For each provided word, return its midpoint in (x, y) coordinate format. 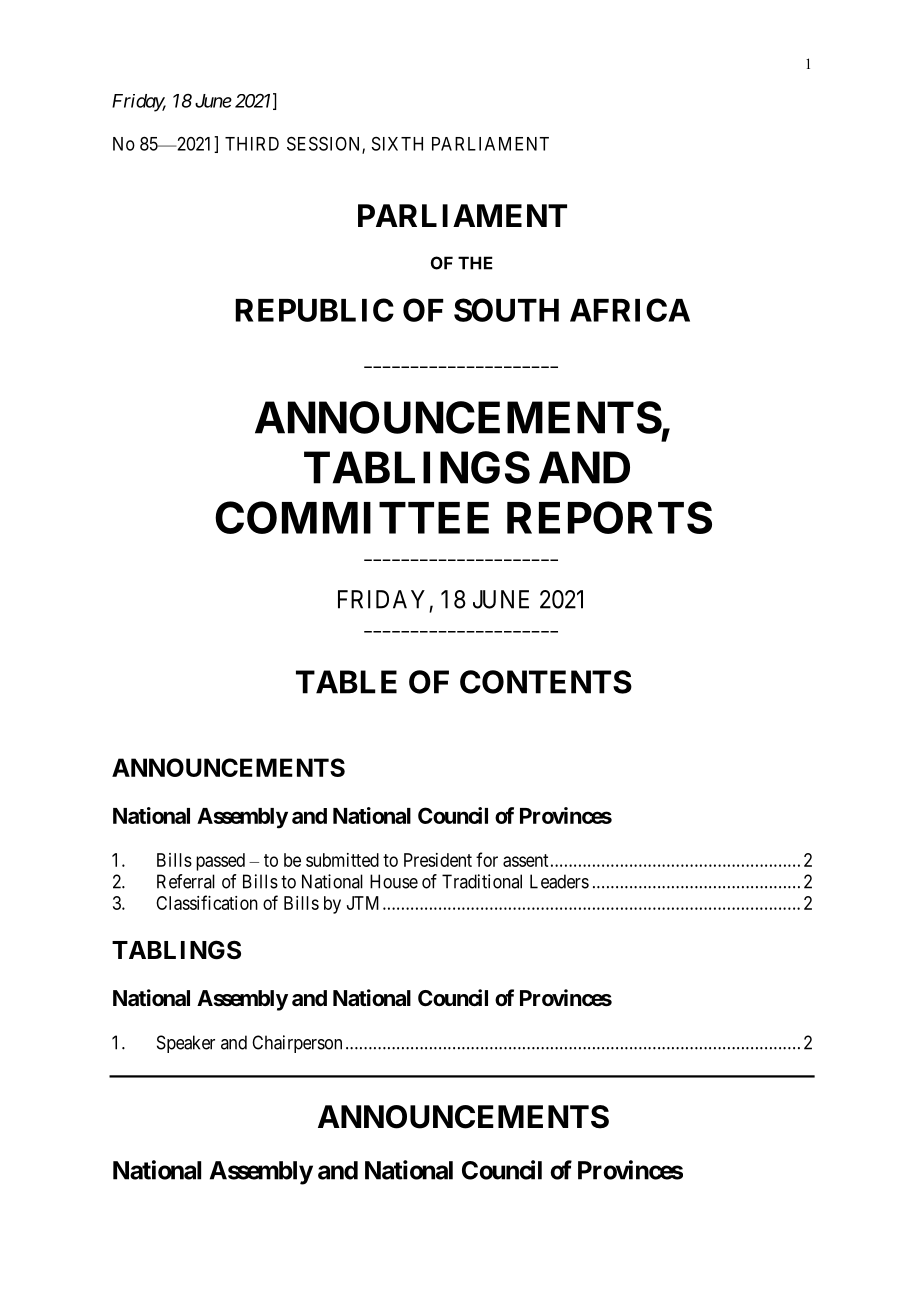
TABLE (346, 682)
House (394, 881)
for (487, 859)
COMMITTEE (352, 517)
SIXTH (397, 144)
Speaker (186, 1044)
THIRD (252, 144)
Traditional (482, 881)
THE (475, 263)
